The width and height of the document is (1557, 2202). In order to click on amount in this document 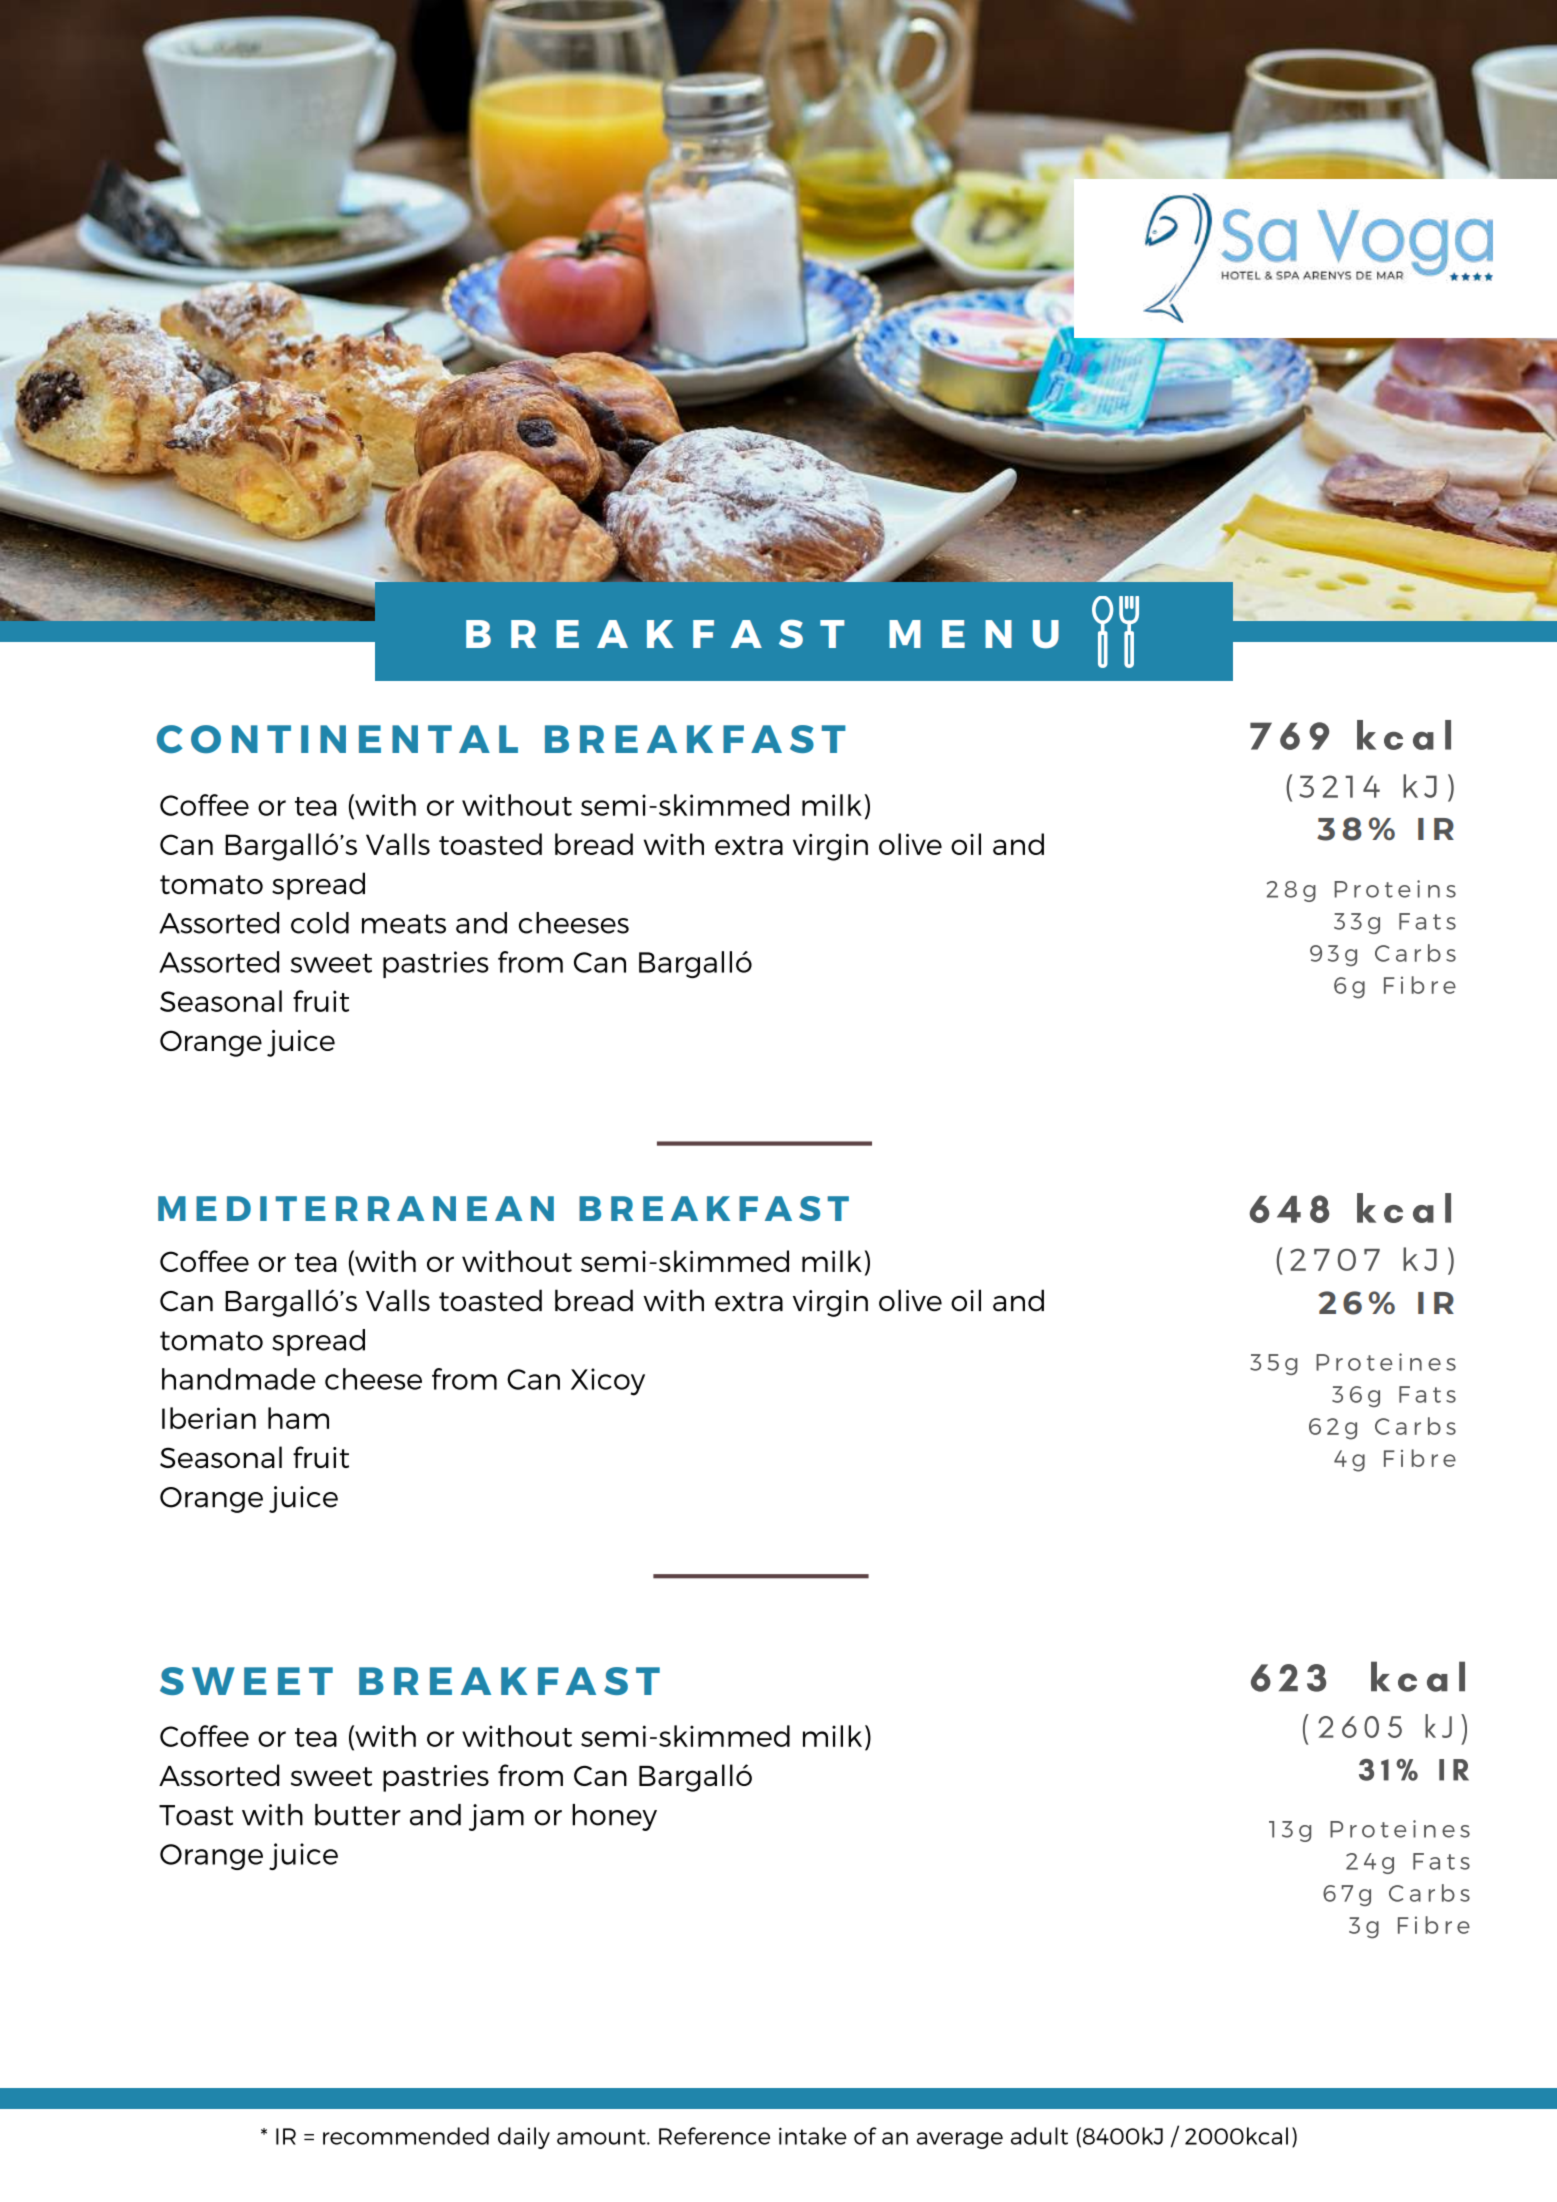, I will do `click(602, 2137)`.
